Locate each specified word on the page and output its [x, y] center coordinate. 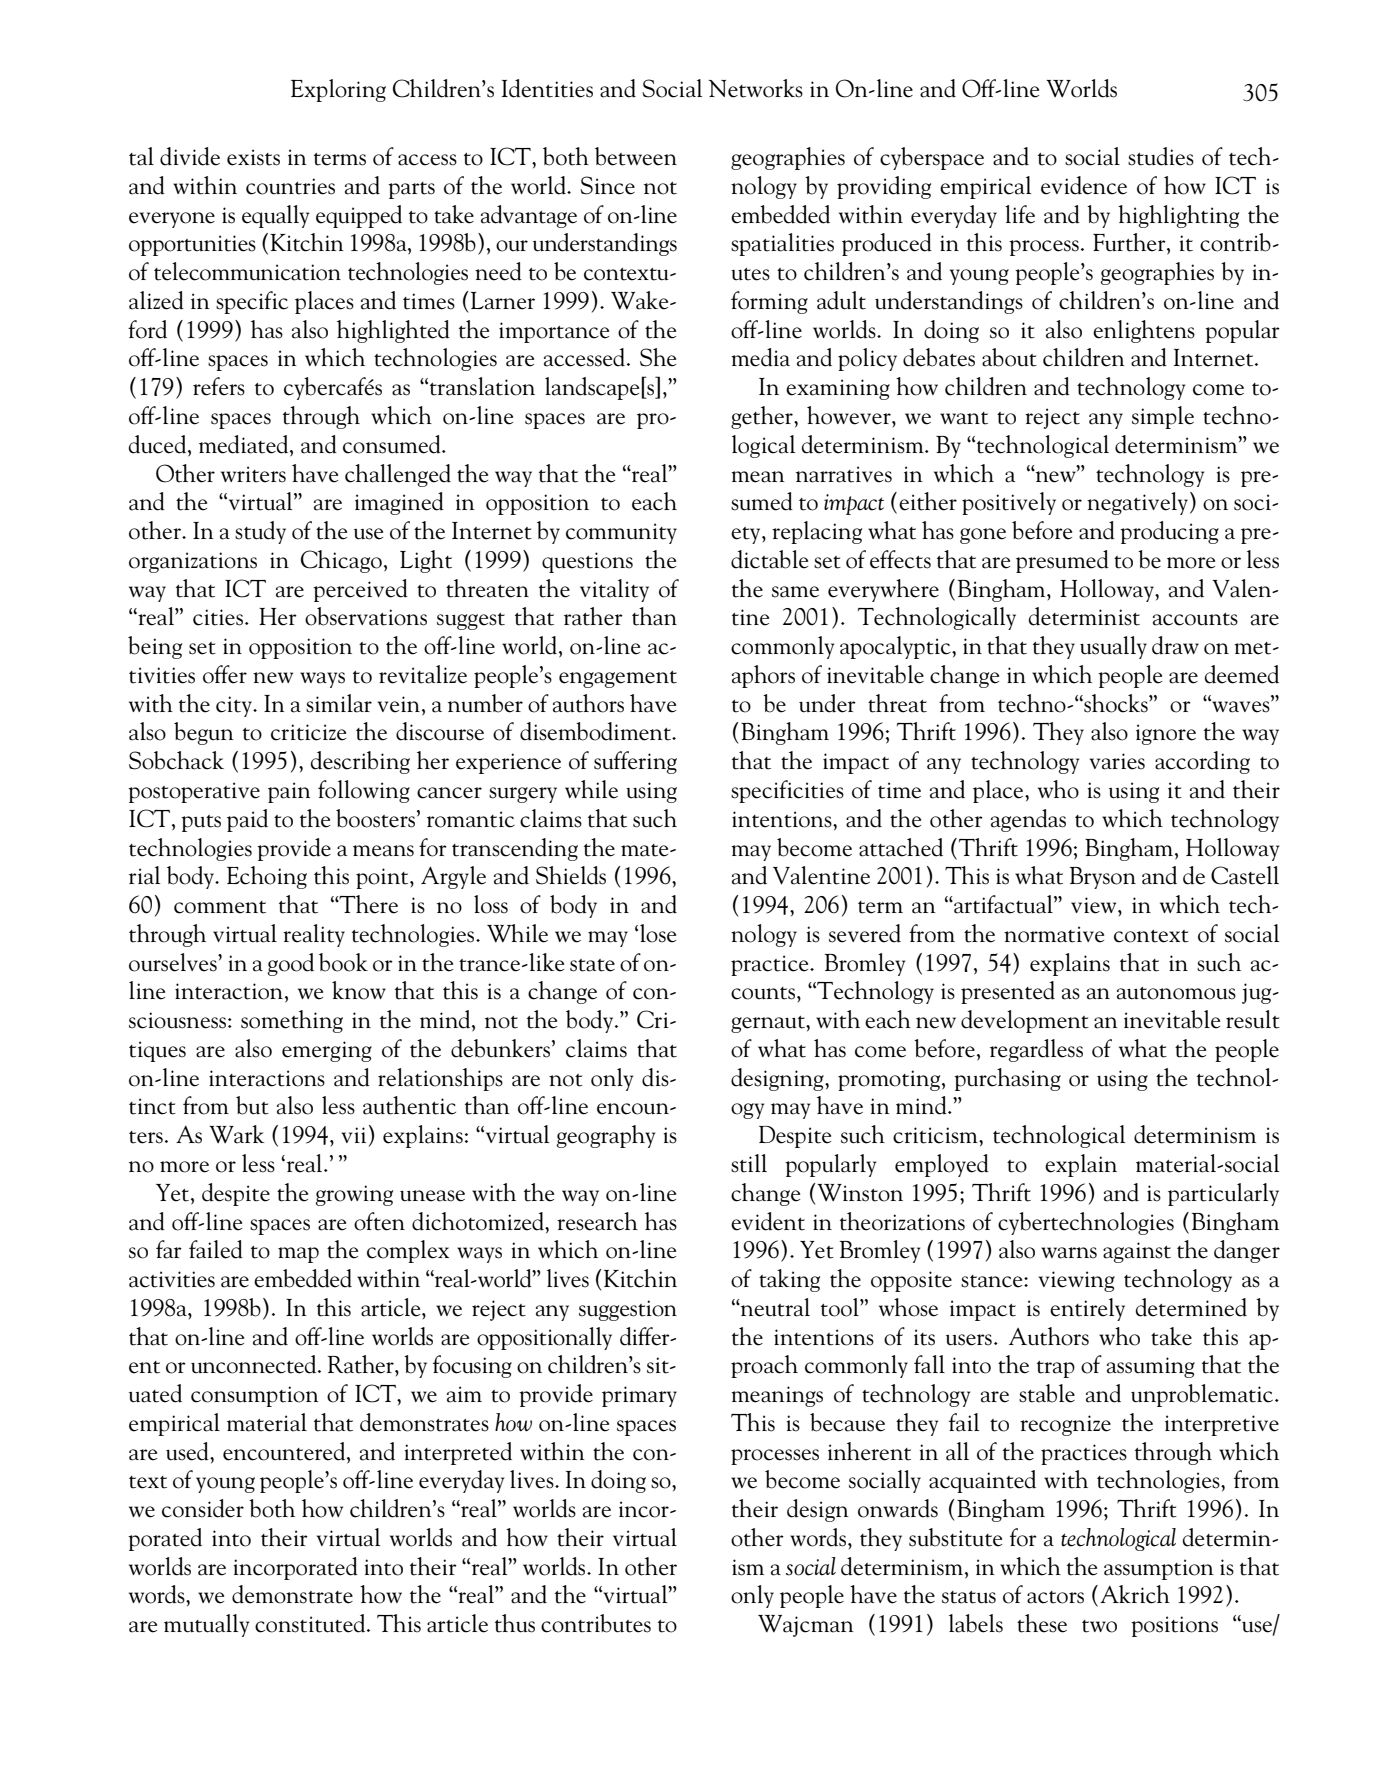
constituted [311, 1623]
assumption [1159, 1569]
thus [515, 1623]
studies [1161, 156]
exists [253, 157]
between [636, 156]
